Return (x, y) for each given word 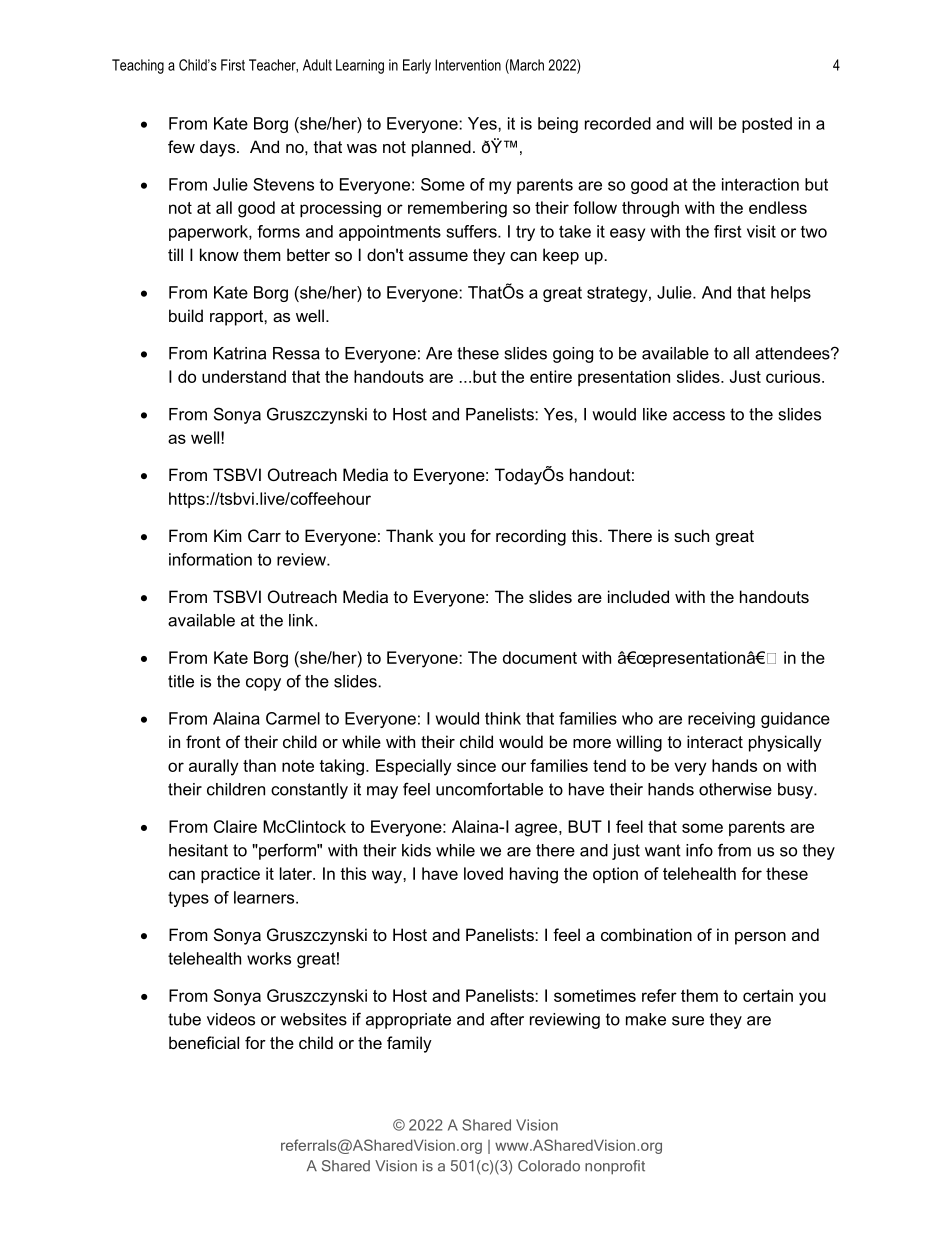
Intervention (468, 65)
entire (551, 376)
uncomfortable (489, 789)
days (219, 148)
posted (767, 125)
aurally (214, 767)
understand (244, 376)
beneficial (204, 1042)
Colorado (549, 1166)
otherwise (735, 789)
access (699, 416)
